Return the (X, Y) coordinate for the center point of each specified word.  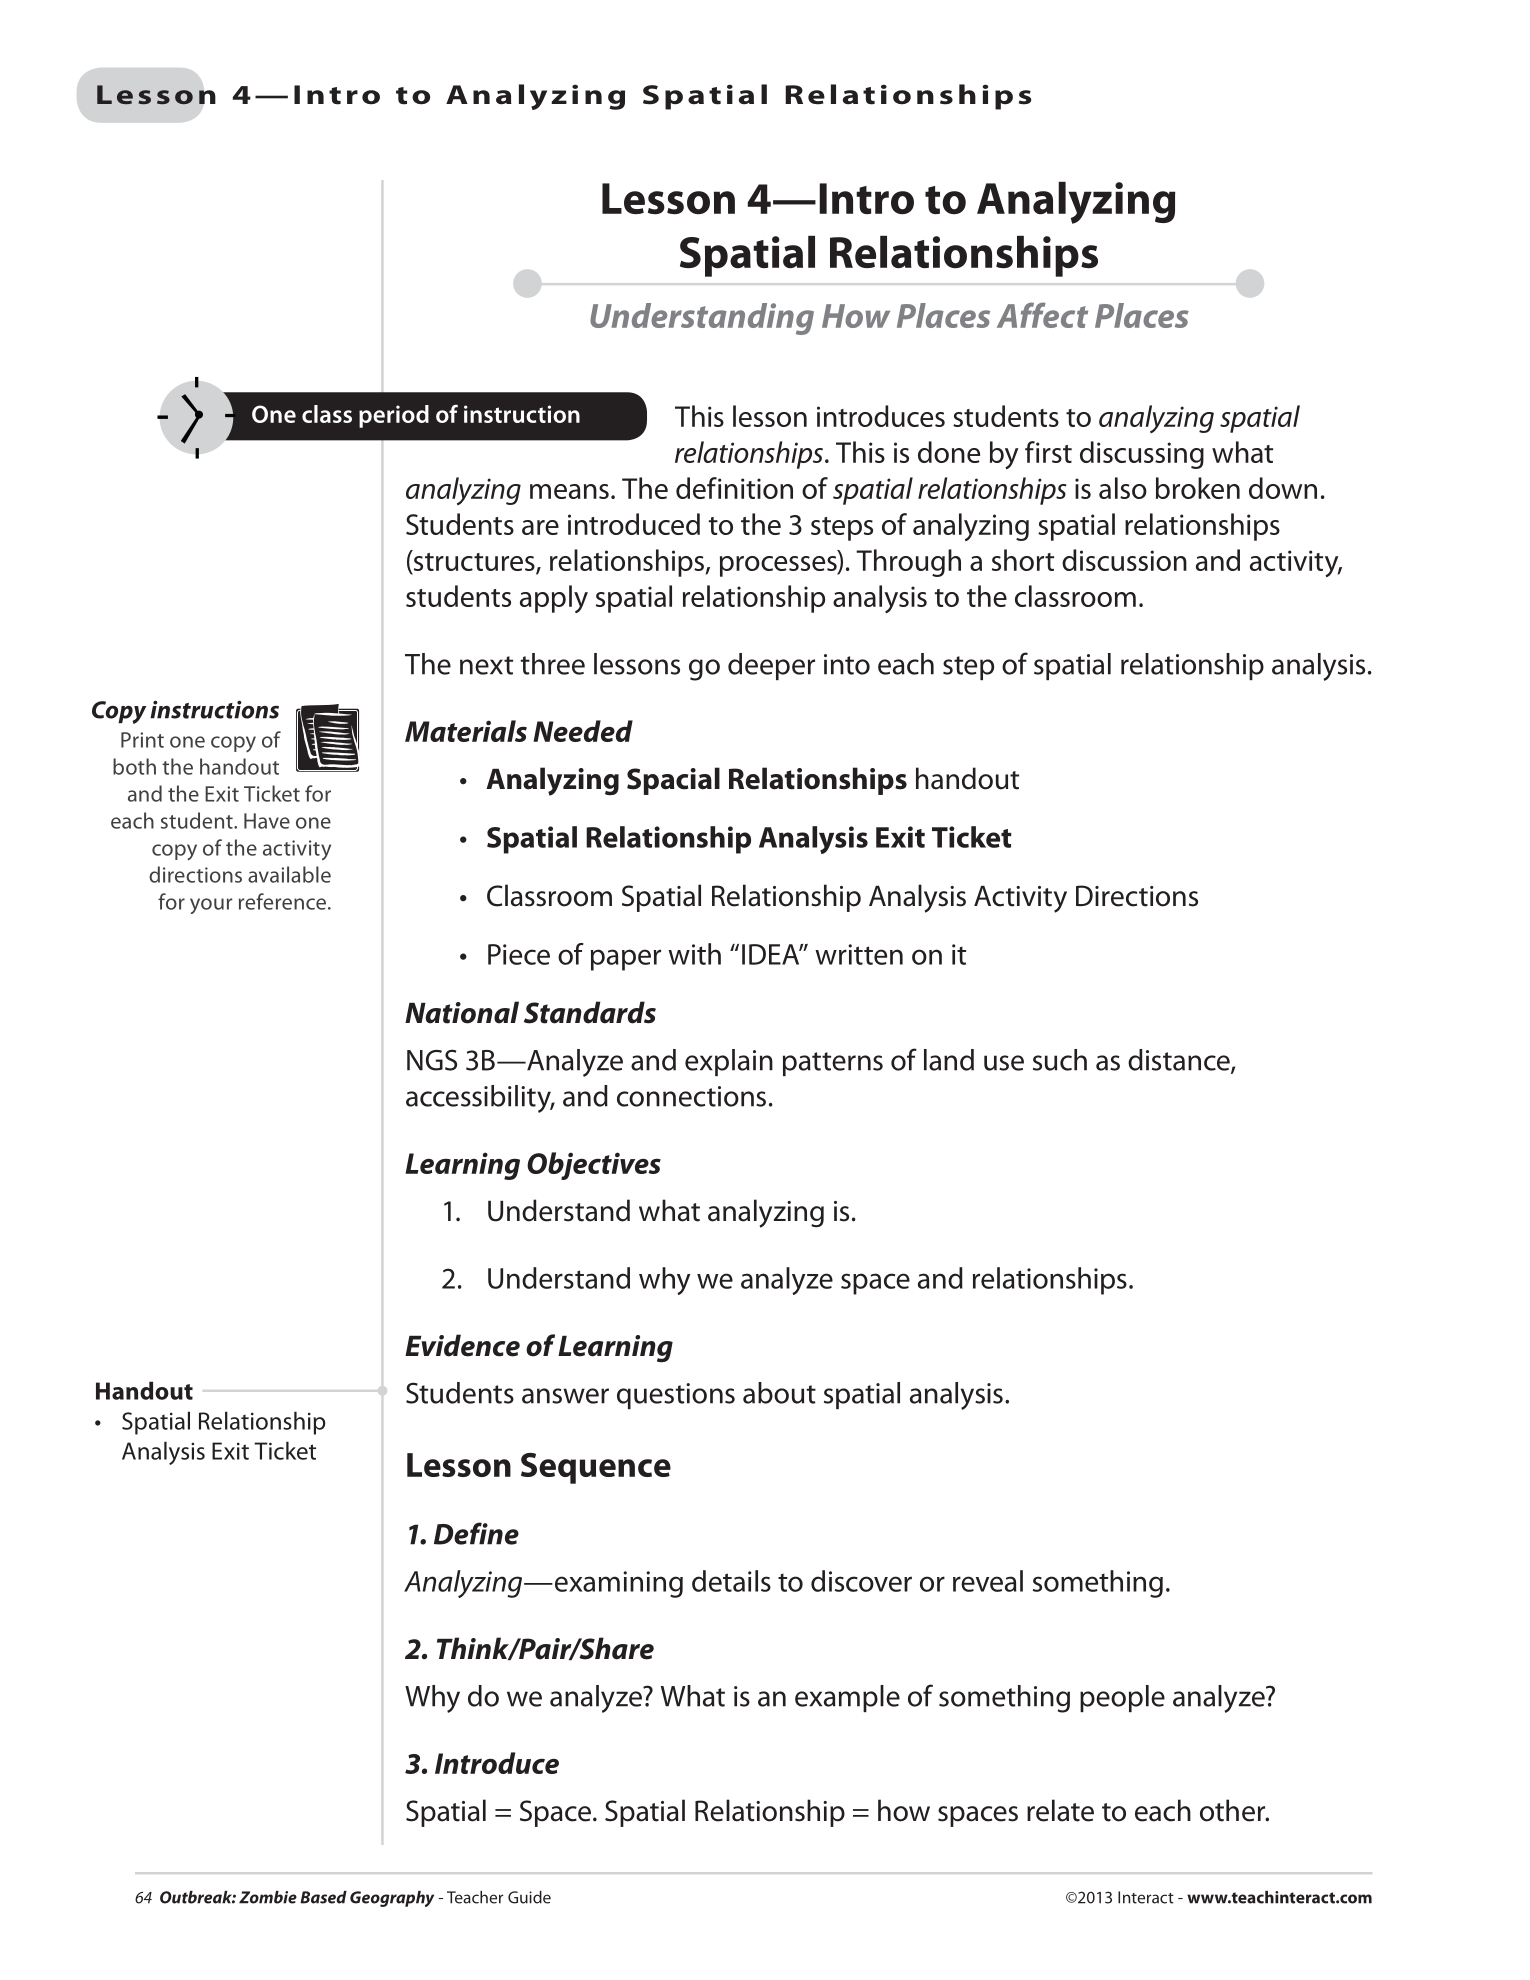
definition (734, 488)
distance (1180, 1061)
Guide (529, 1897)
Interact (1146, 1897)
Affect (1042, 315)
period (394, 416)
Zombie (268, 1897)
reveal (988, 1581)
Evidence (462, 1345)
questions (676, 1396)
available (289, 874)
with (694, 954)
